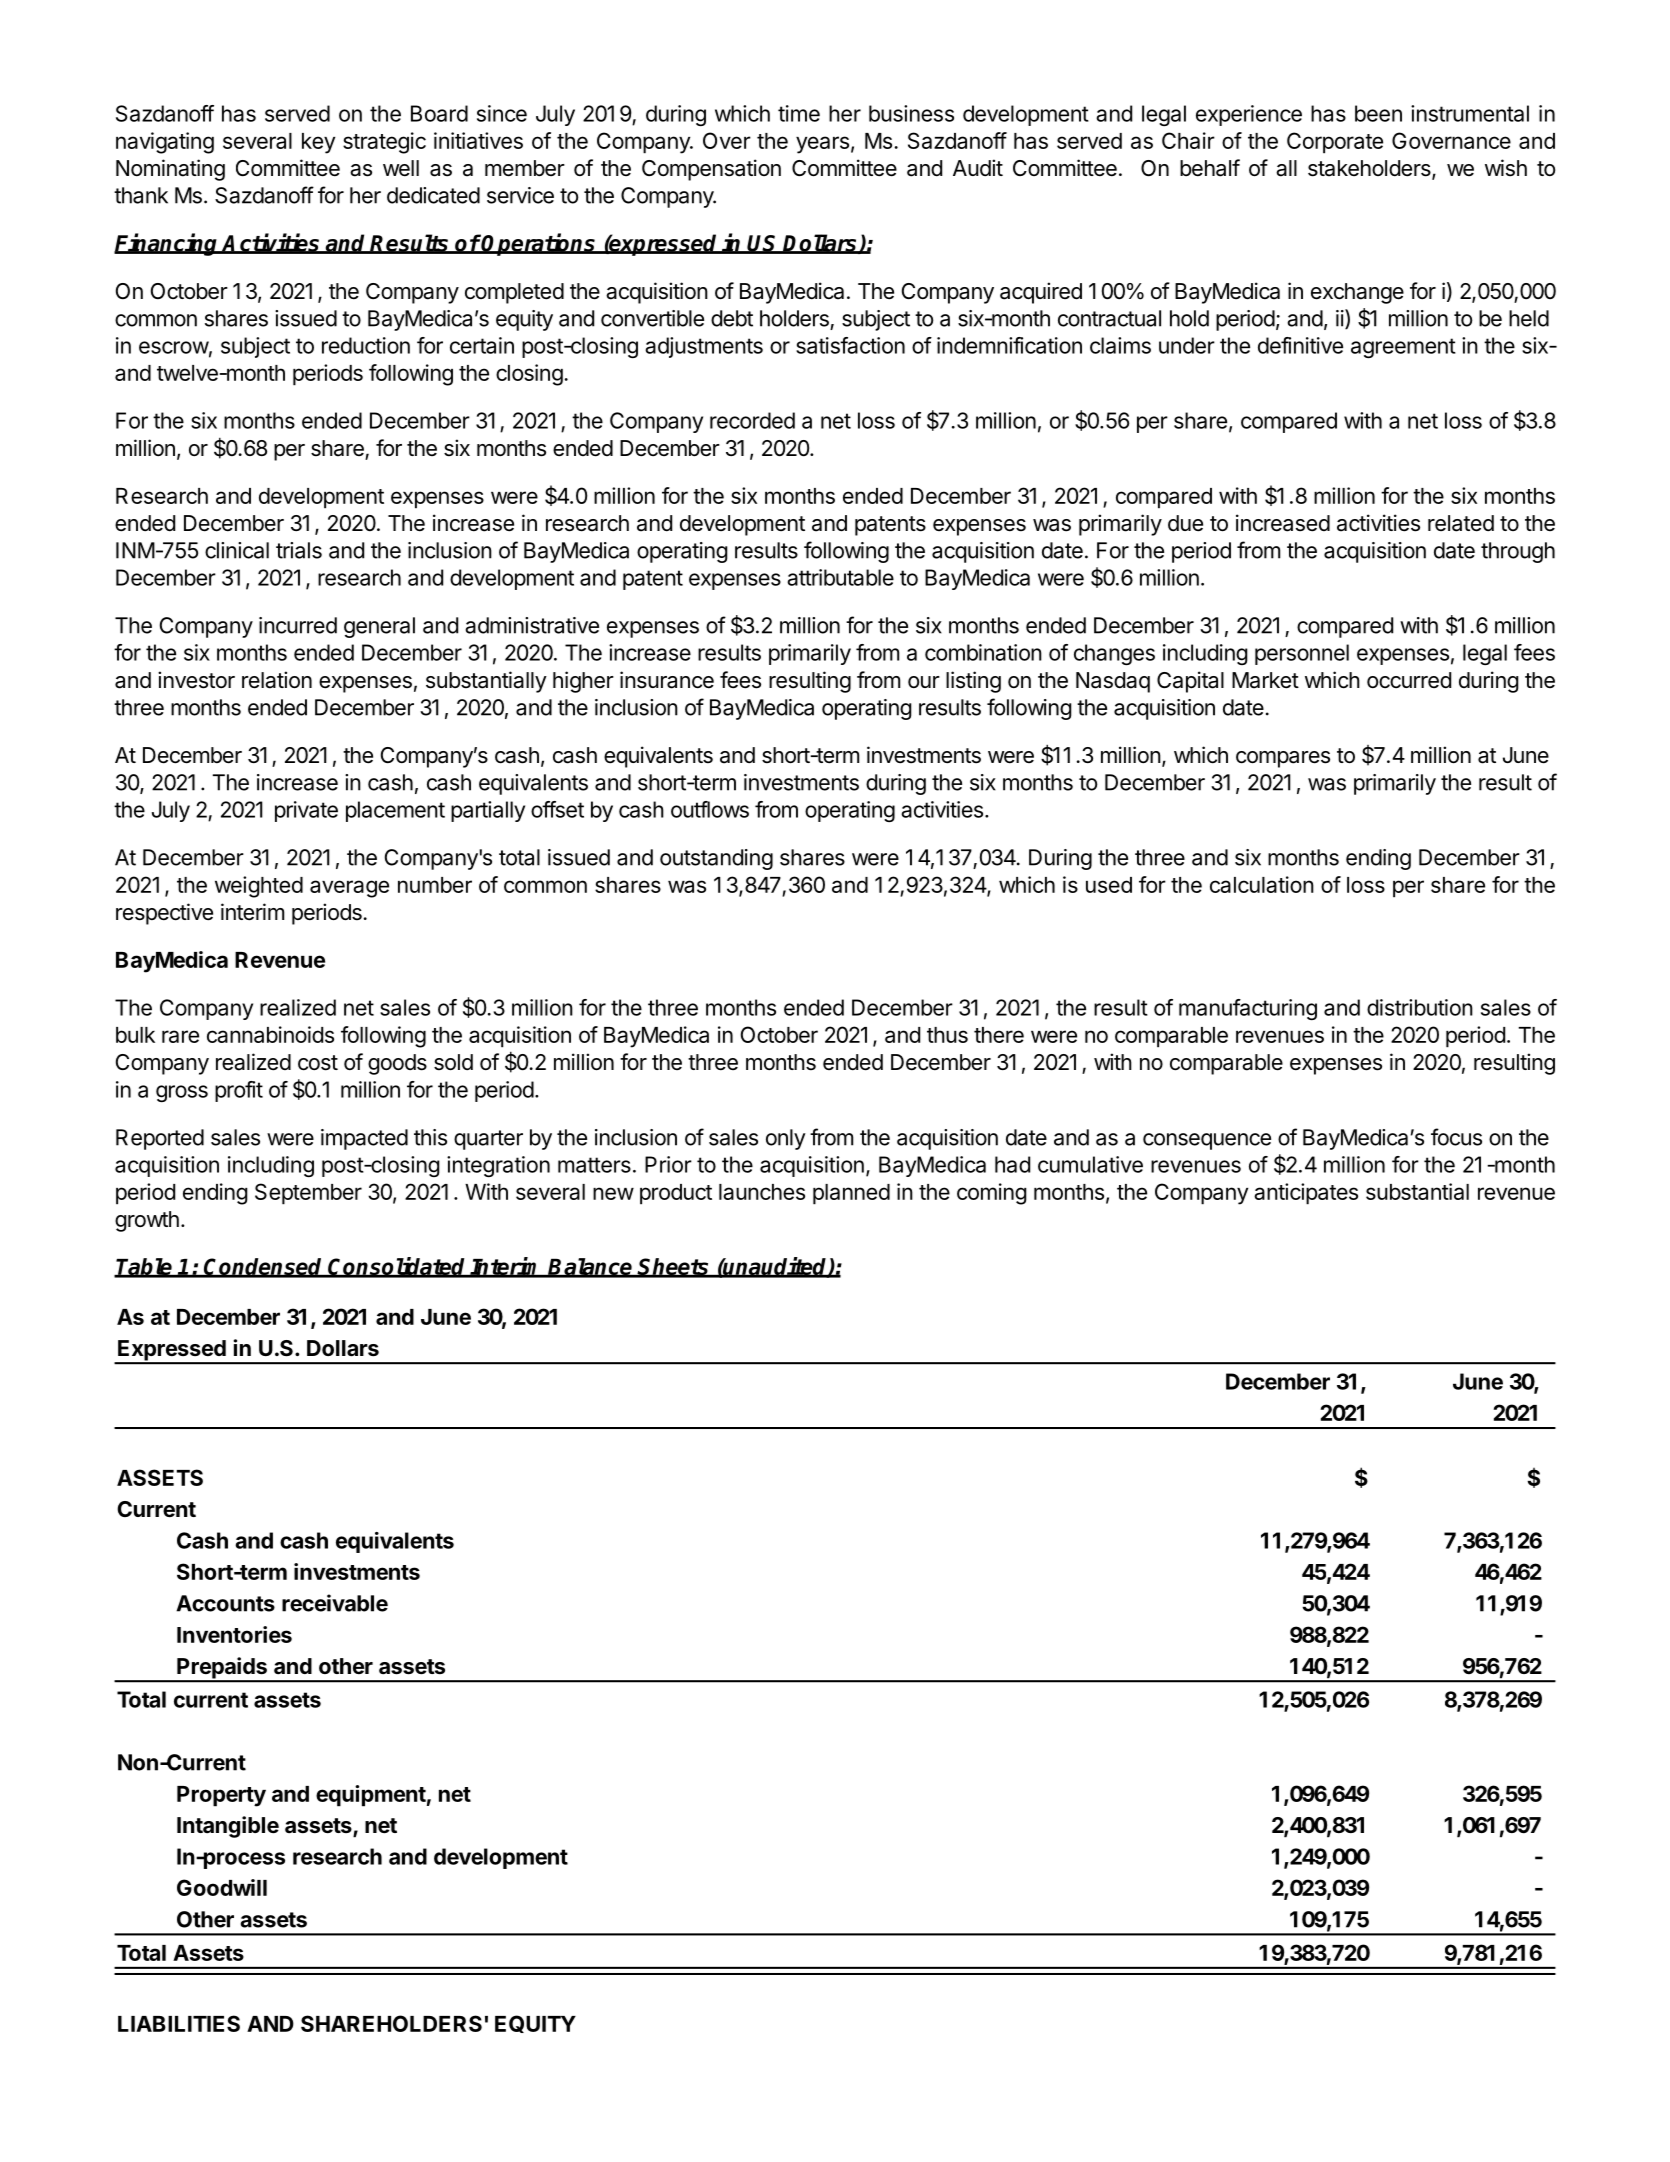 Image resolution: width=1670 pixels, height=2162 pixels. I want to click on distribution, so click(1420, 1007).
